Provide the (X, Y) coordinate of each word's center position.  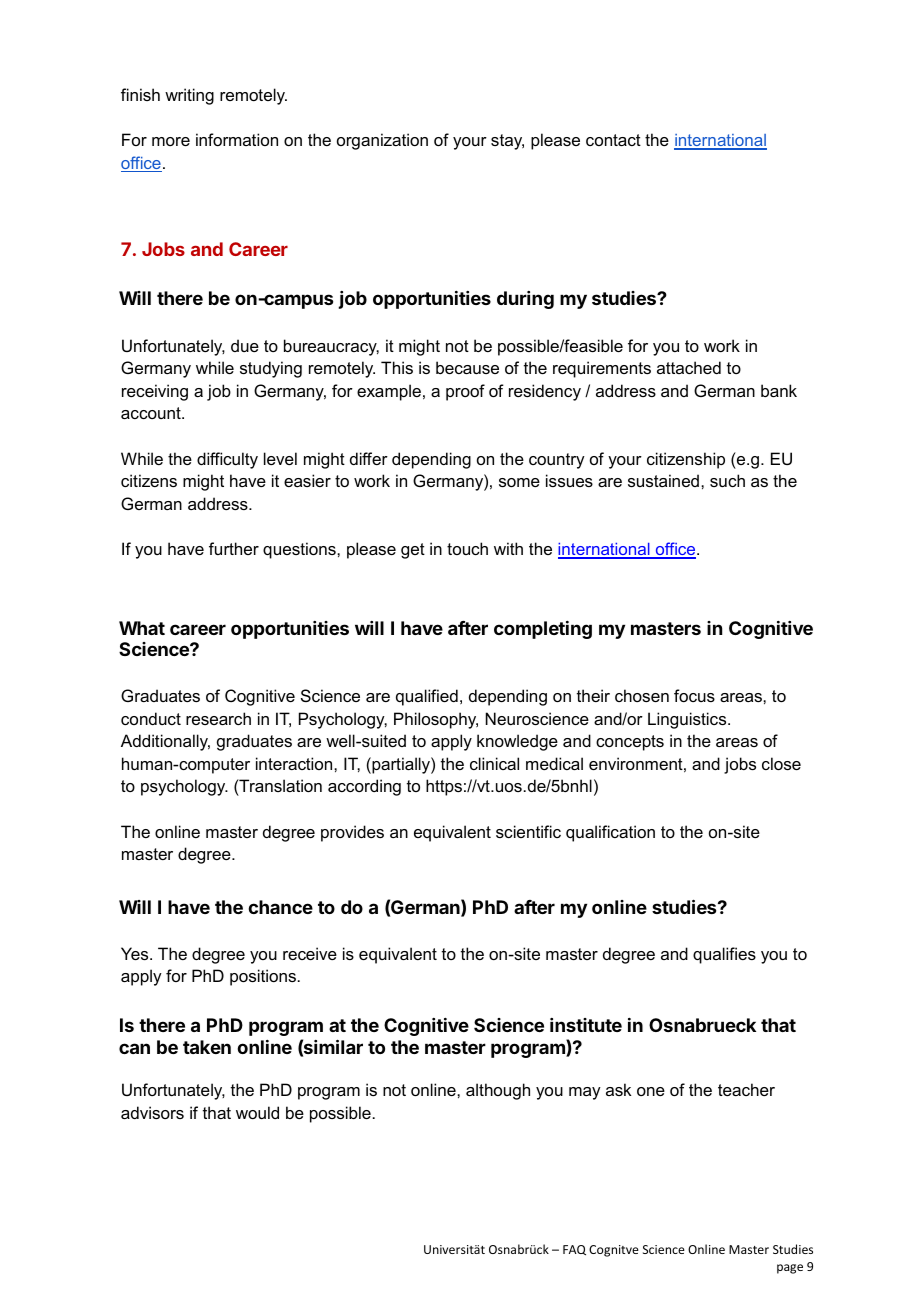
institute (586, 1025)
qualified (427, 697)
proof (465, 392)
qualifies (724, 955)
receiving (155, 392)
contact (613, 140)
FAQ (574, 1250)
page (790, 1269)
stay (507, 142)
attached (689, 367)
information (237, 139)
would (257, 1112)
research (218, 718)
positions (263, 977)
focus (694, 695)
